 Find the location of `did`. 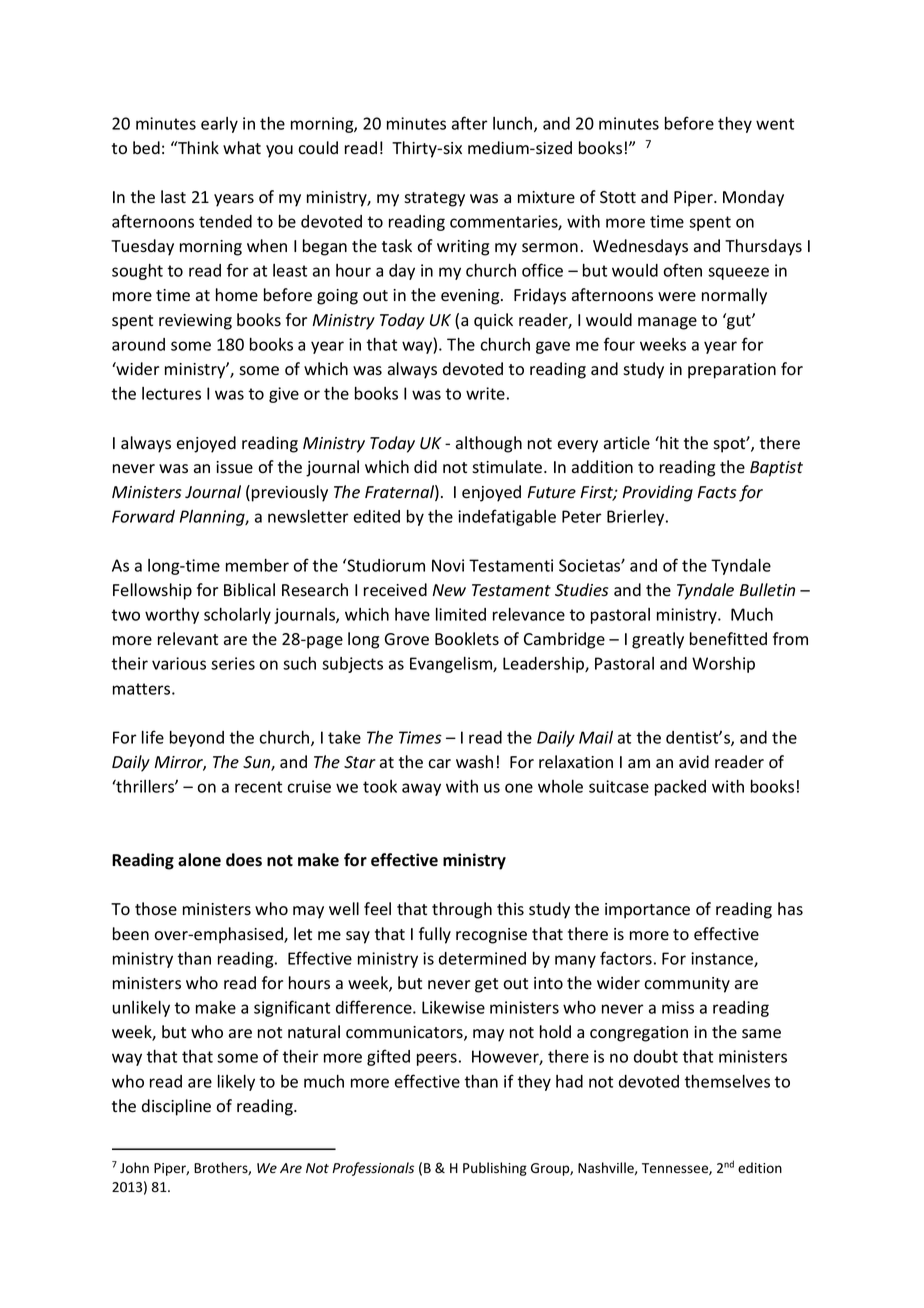

did is located at coordinates (425, 466).
